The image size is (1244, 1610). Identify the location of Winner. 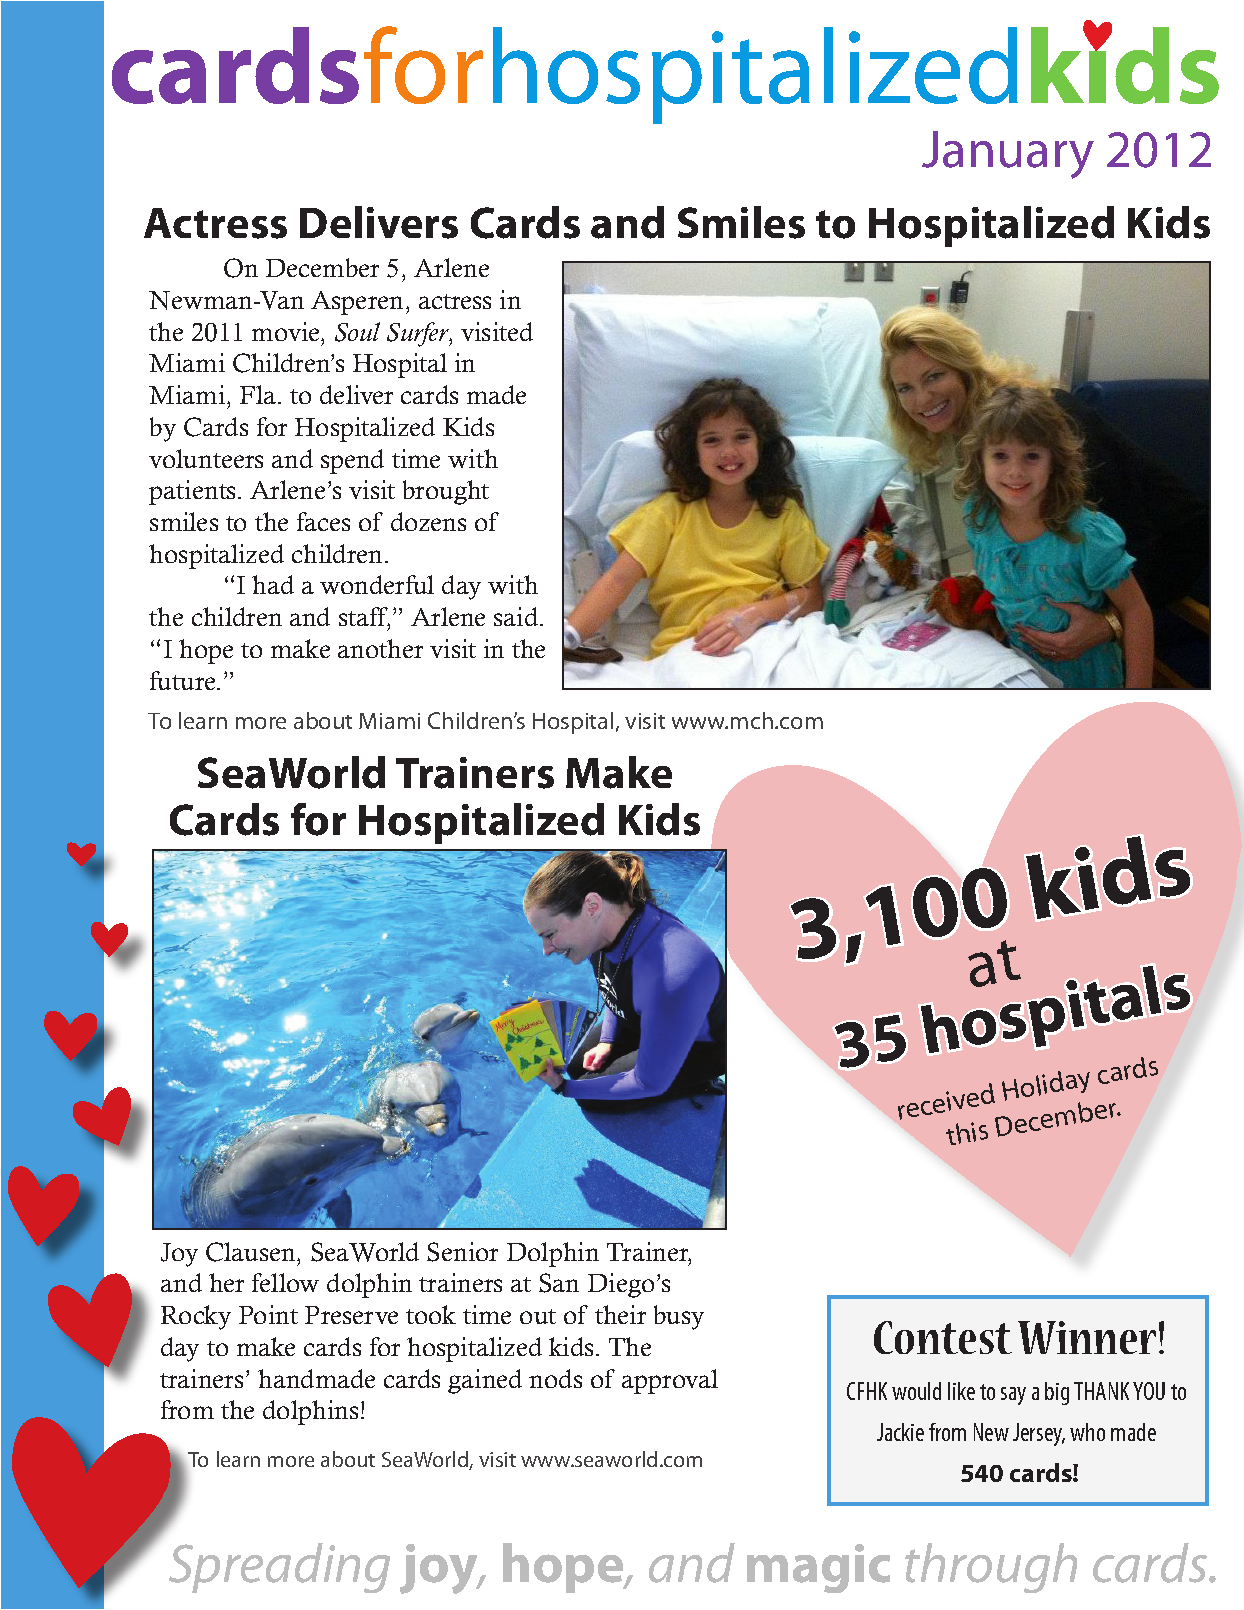
(1087, 1337).
